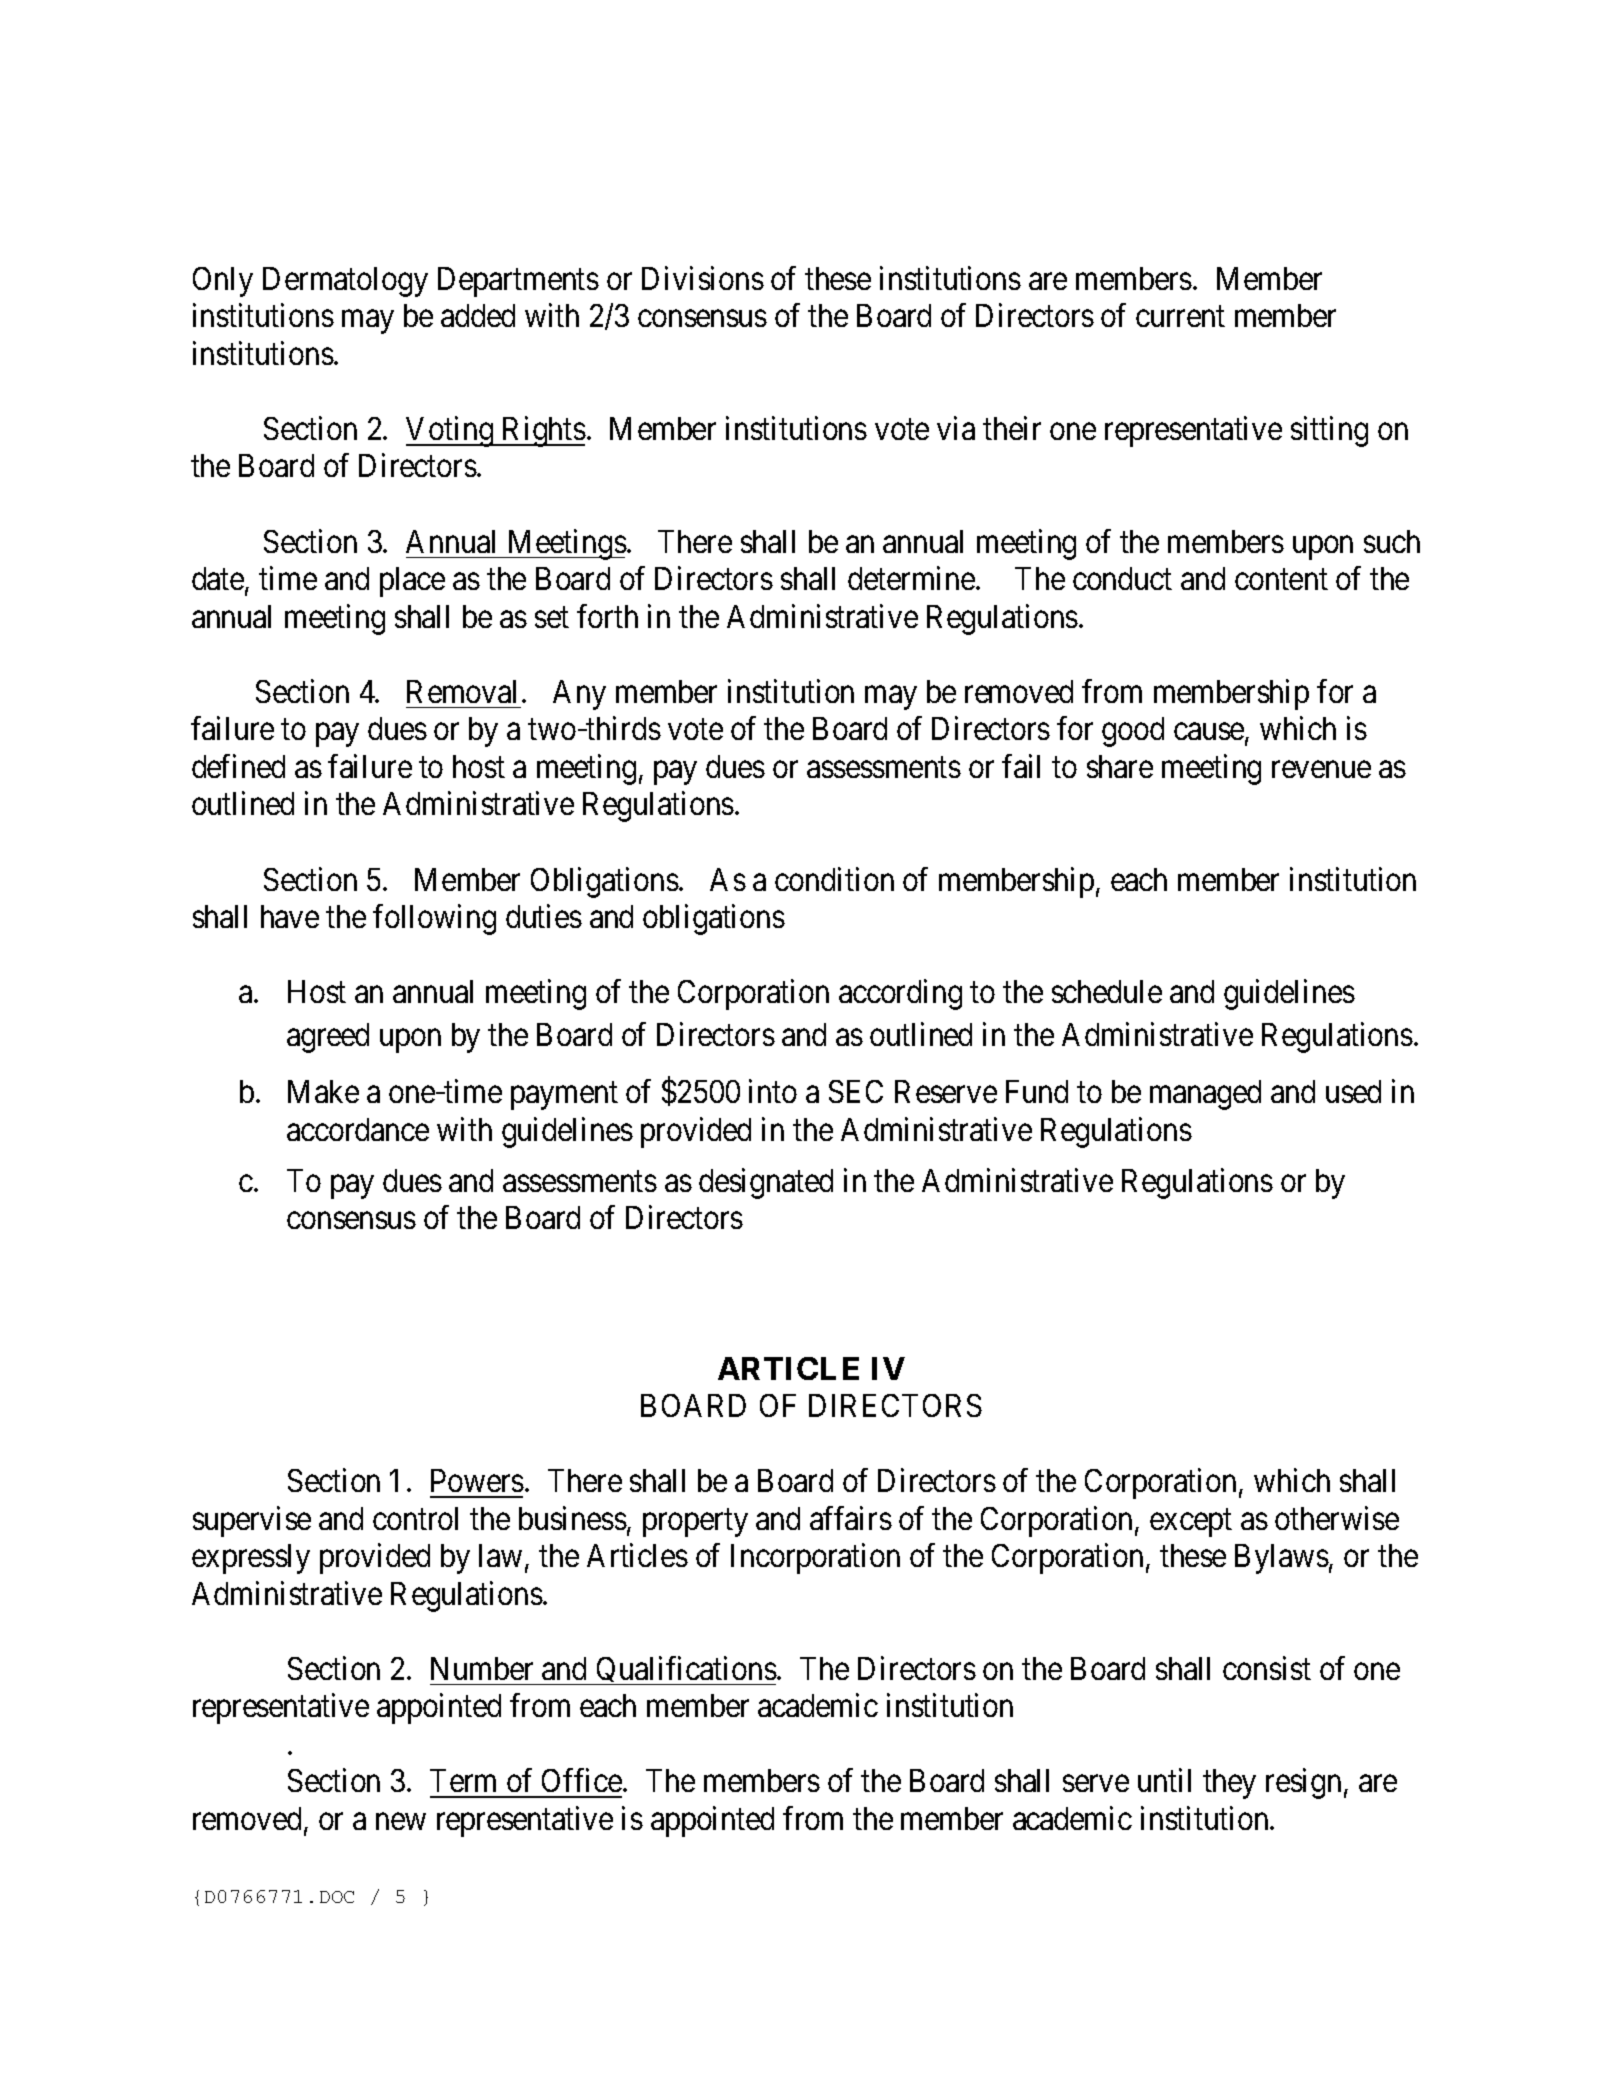 Image resolution: width=1623 pixels, height=2100 pixels. I want to click on they, so click(1229, 1784).
